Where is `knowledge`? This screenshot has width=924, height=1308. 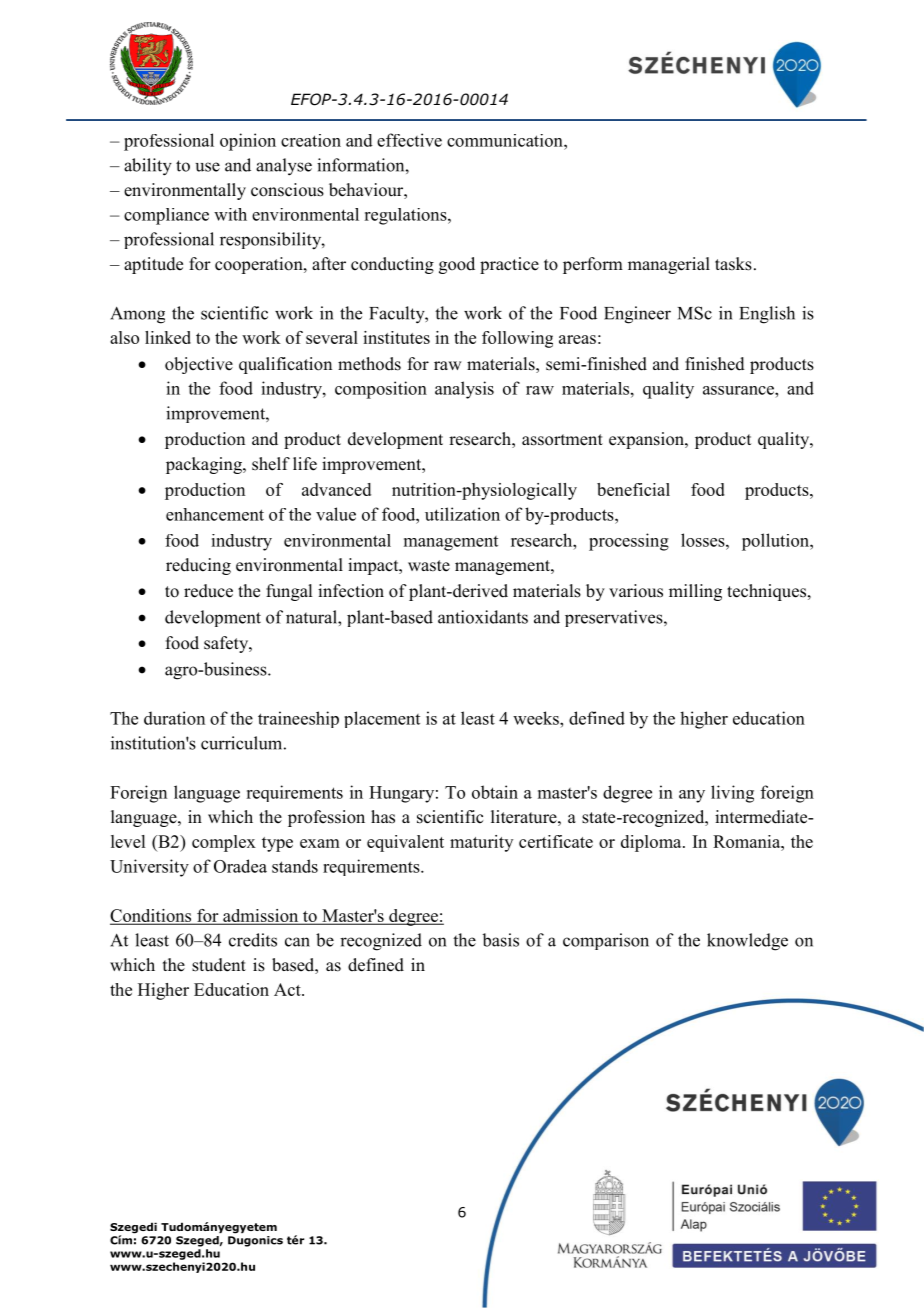
knowledge is located at coordinates (747, 942).
